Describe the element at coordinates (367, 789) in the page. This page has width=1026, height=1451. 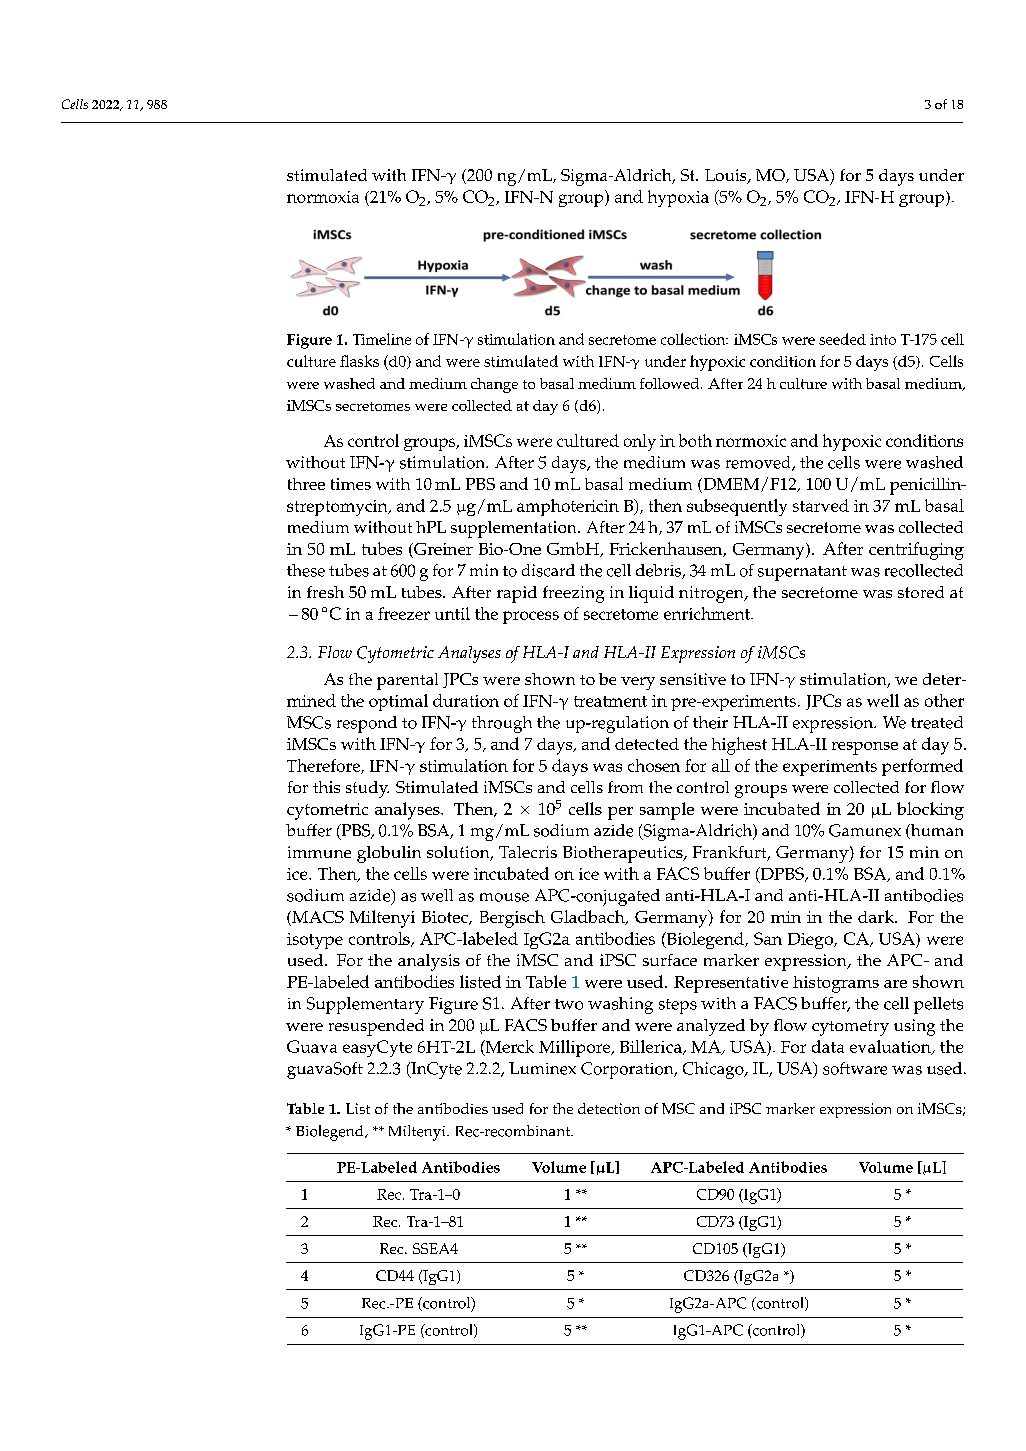
I see `study` at that location.
